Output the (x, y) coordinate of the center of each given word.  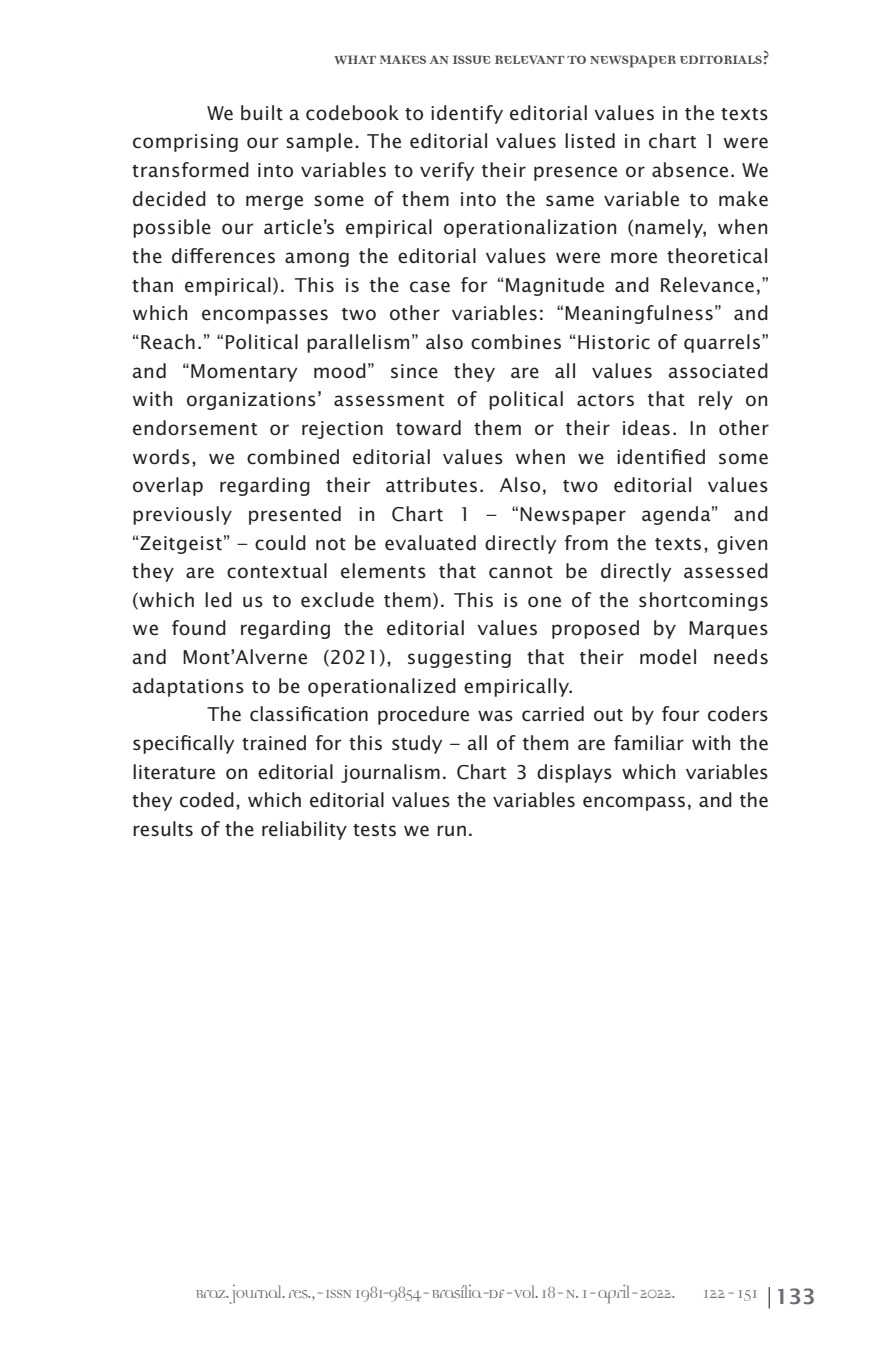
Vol (525, 1291)
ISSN (338, 1293)
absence (690, 170)
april (613, 1293)
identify (467, 114)
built (262, 112)
